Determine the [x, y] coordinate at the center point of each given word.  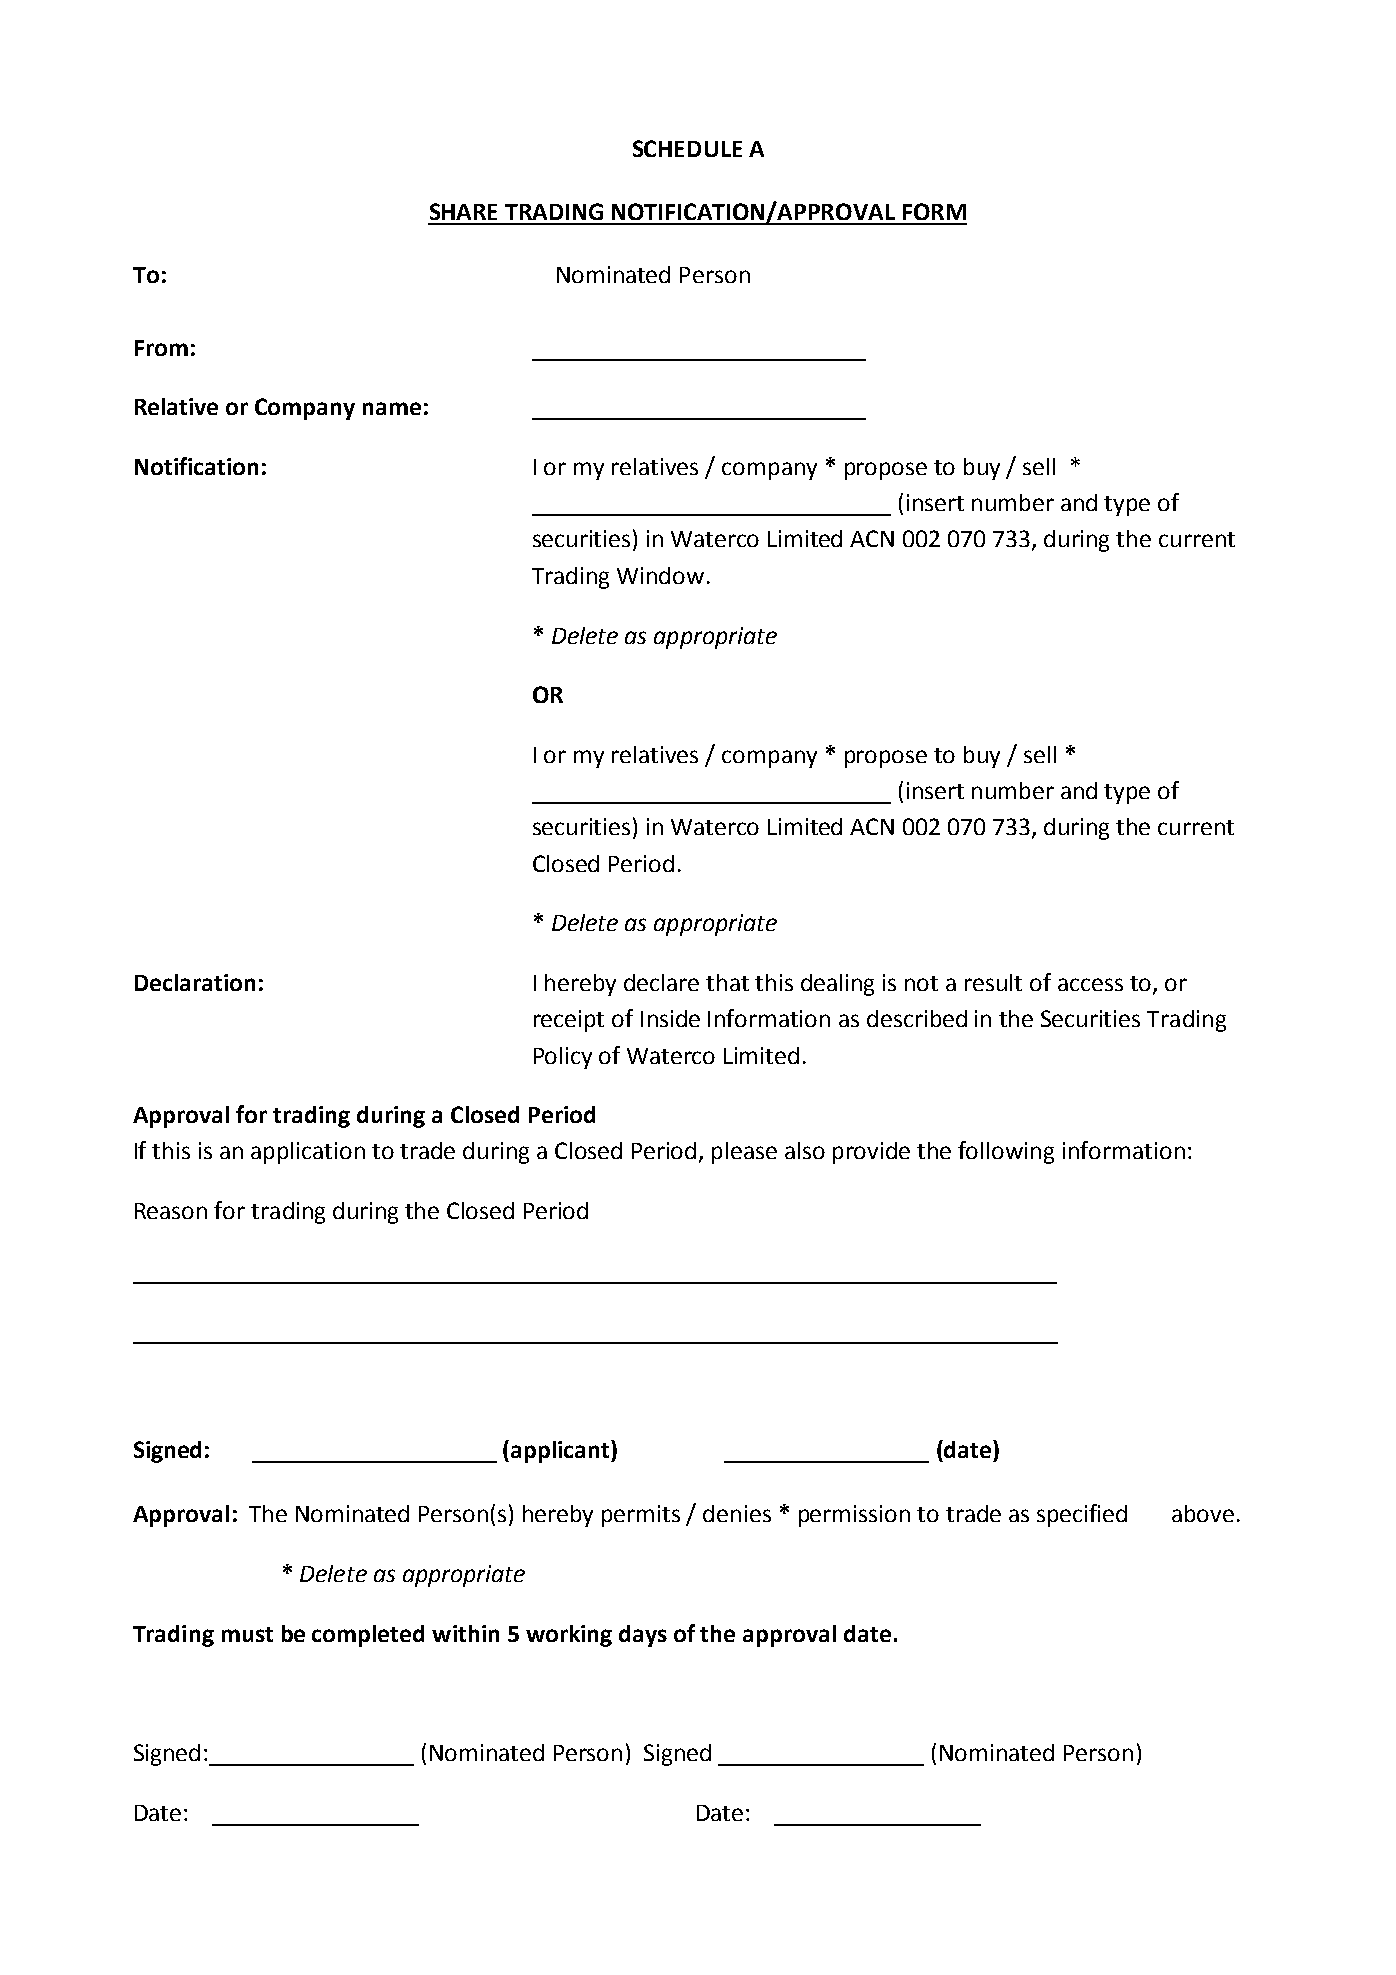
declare [661, 982]
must [247, 1634]
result [993, 982]
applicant [561, 1451]
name [392, 408]
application [308, 1153]
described [917, 1018]
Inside [670, 1018]
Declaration [195, 982]
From [161, 348]
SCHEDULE [687, 148]
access [1090, 984]
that [727, 982]
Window [660, 575]
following [1006, 1152]
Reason [171, 1211]
